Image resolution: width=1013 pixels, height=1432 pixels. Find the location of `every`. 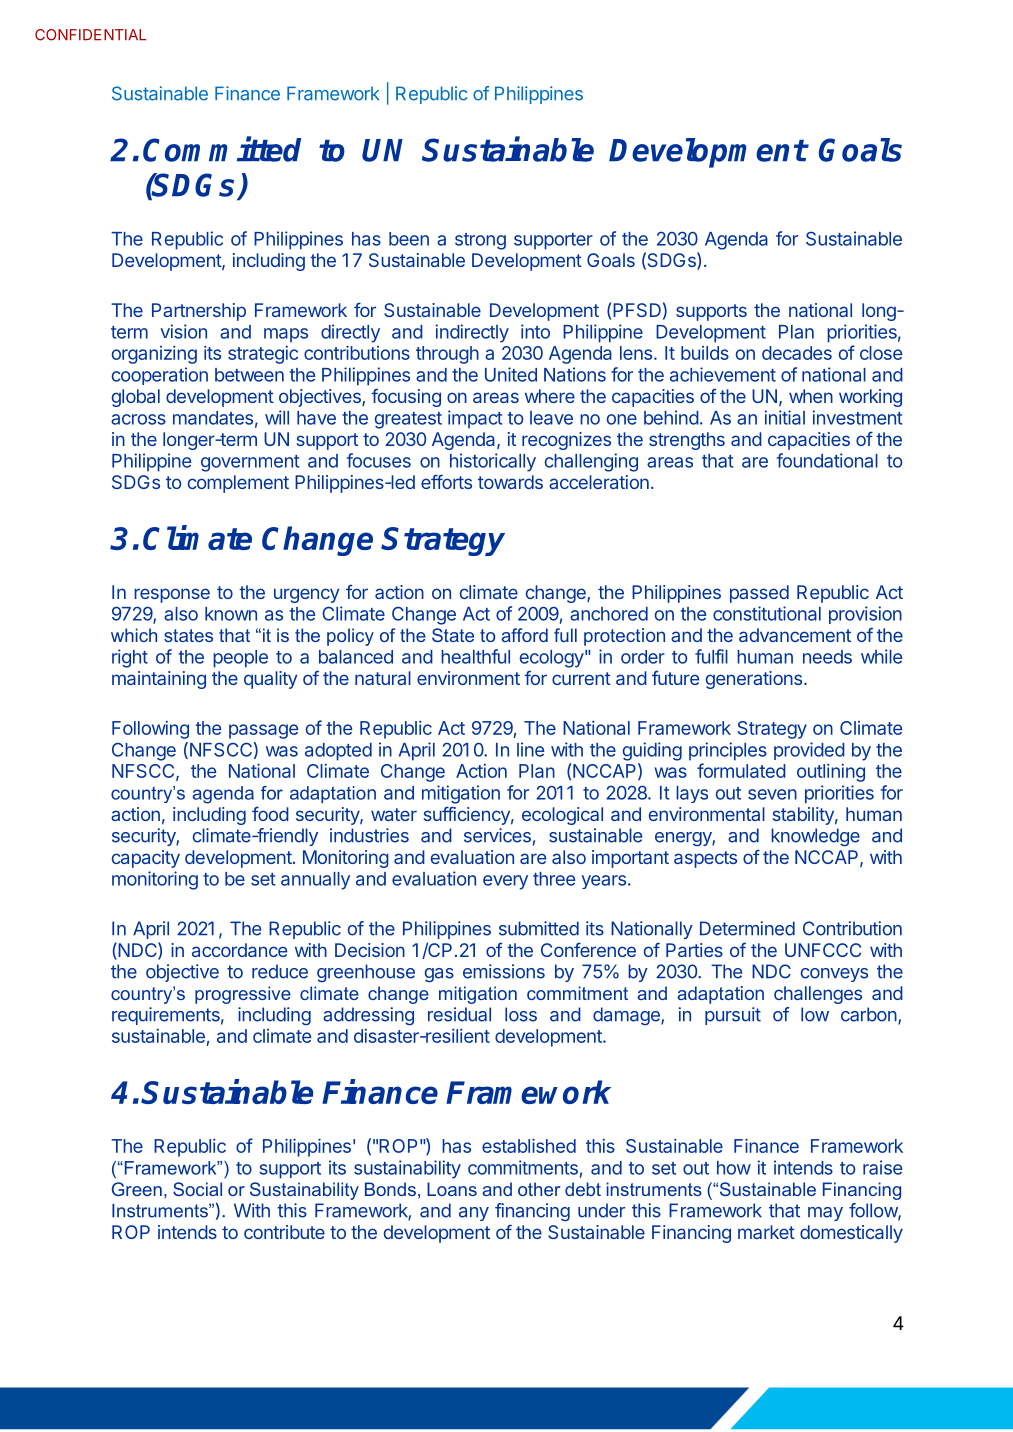

every is located at coordinates (505, 882).
